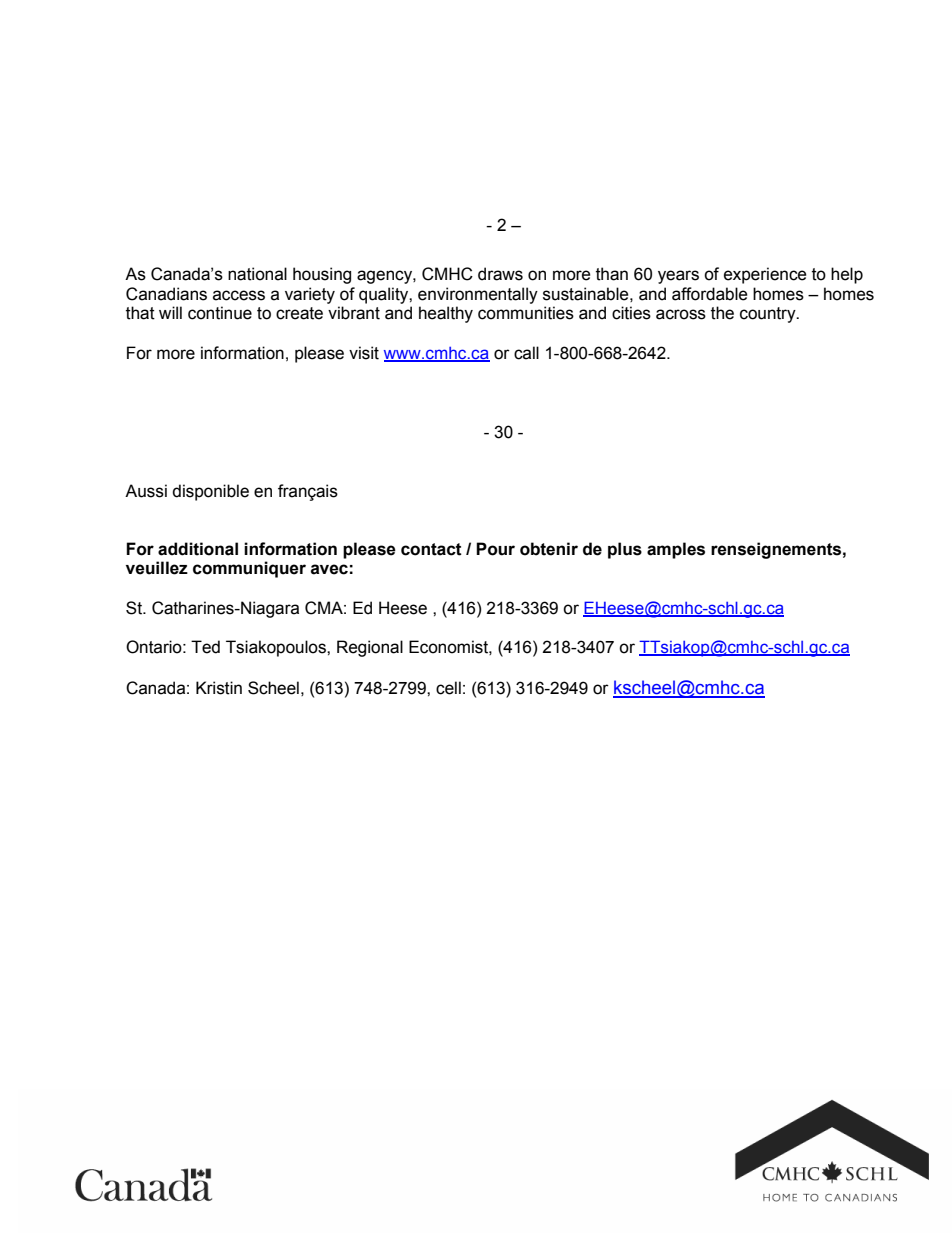  Describe the element at coordinates (495, 549) in the screenshot. I see `Pour` at that location.
